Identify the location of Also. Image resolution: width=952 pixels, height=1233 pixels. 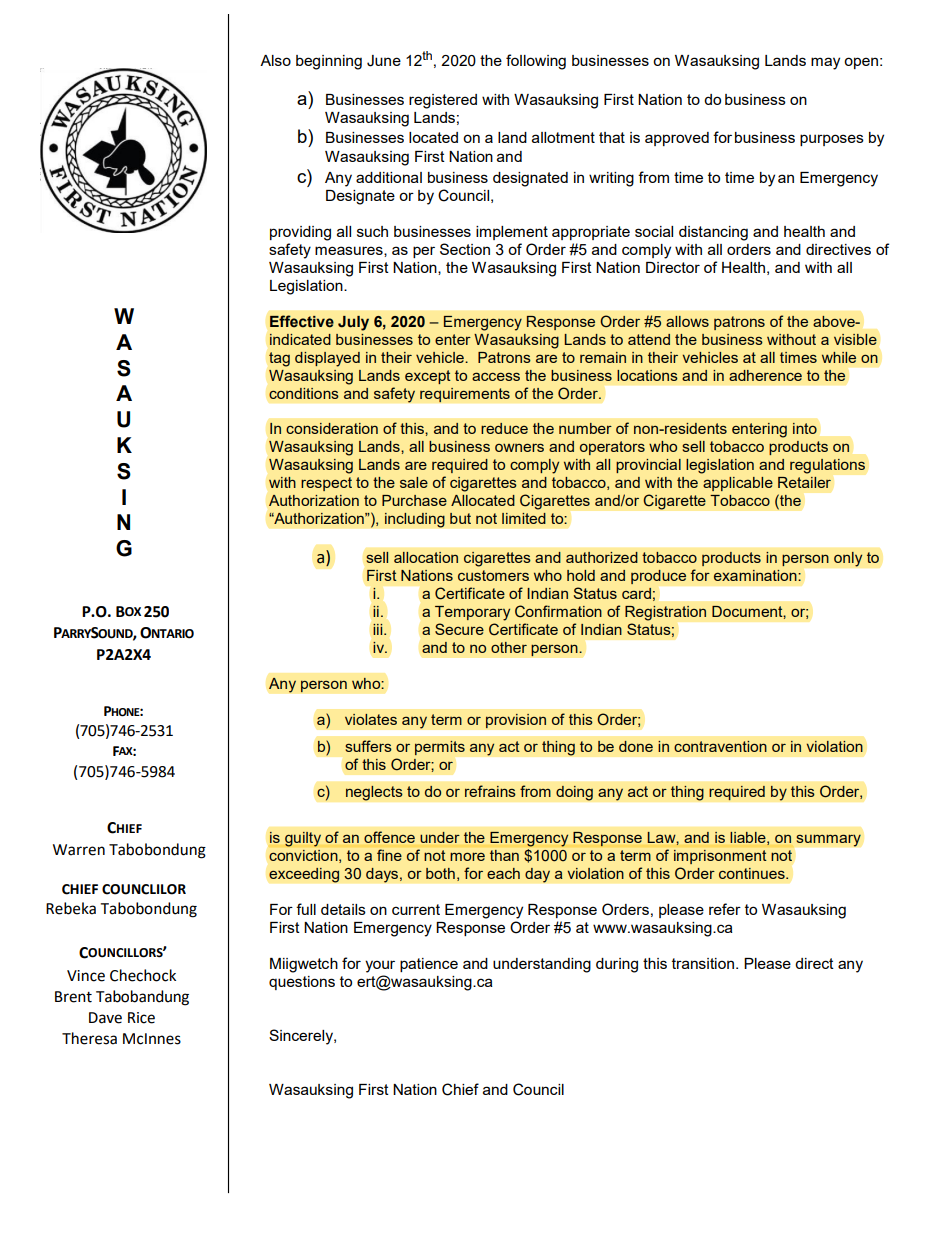
(275, 60).
